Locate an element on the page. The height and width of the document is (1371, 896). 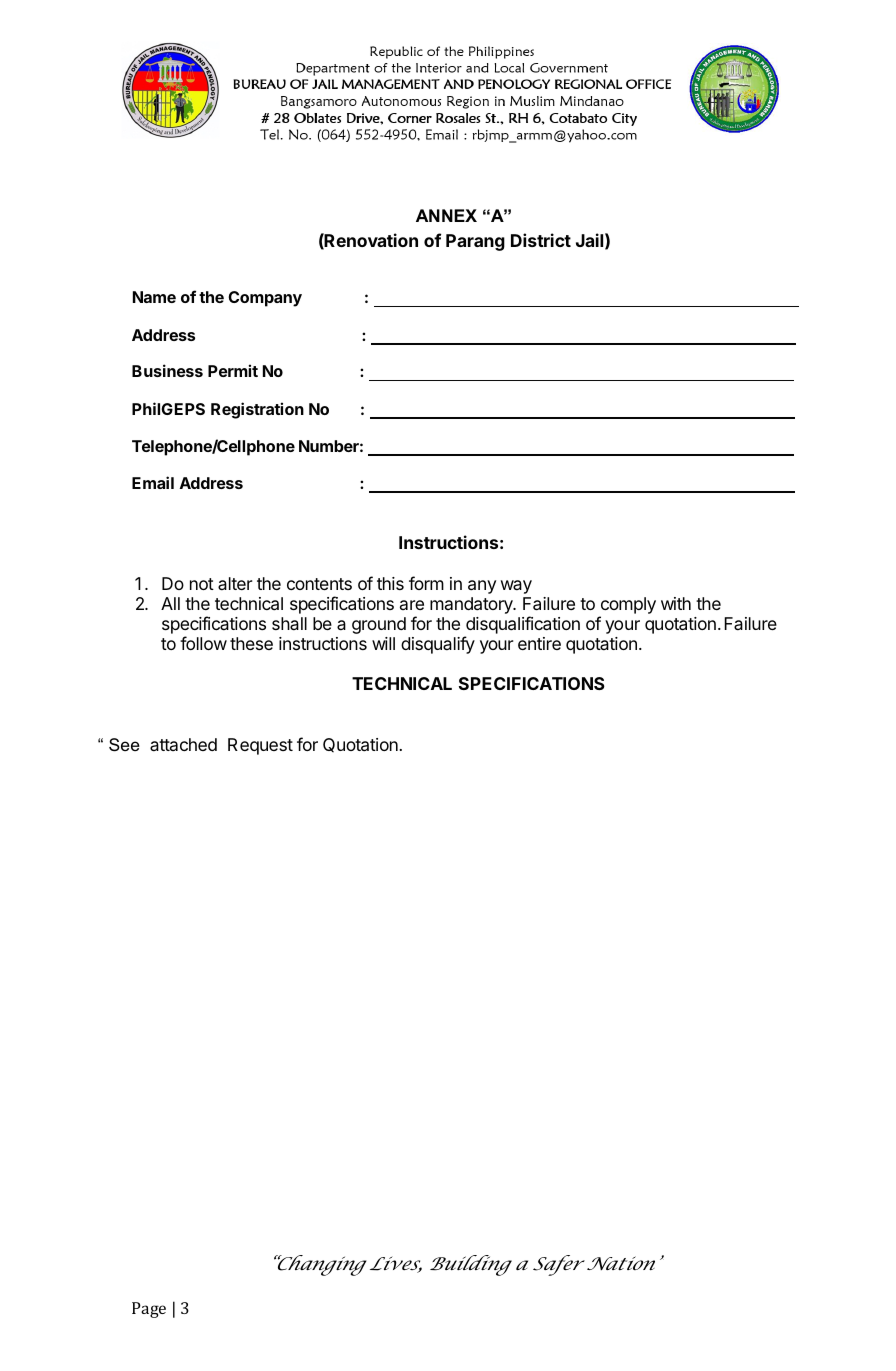
Name is located at coordinates (154, 297).
